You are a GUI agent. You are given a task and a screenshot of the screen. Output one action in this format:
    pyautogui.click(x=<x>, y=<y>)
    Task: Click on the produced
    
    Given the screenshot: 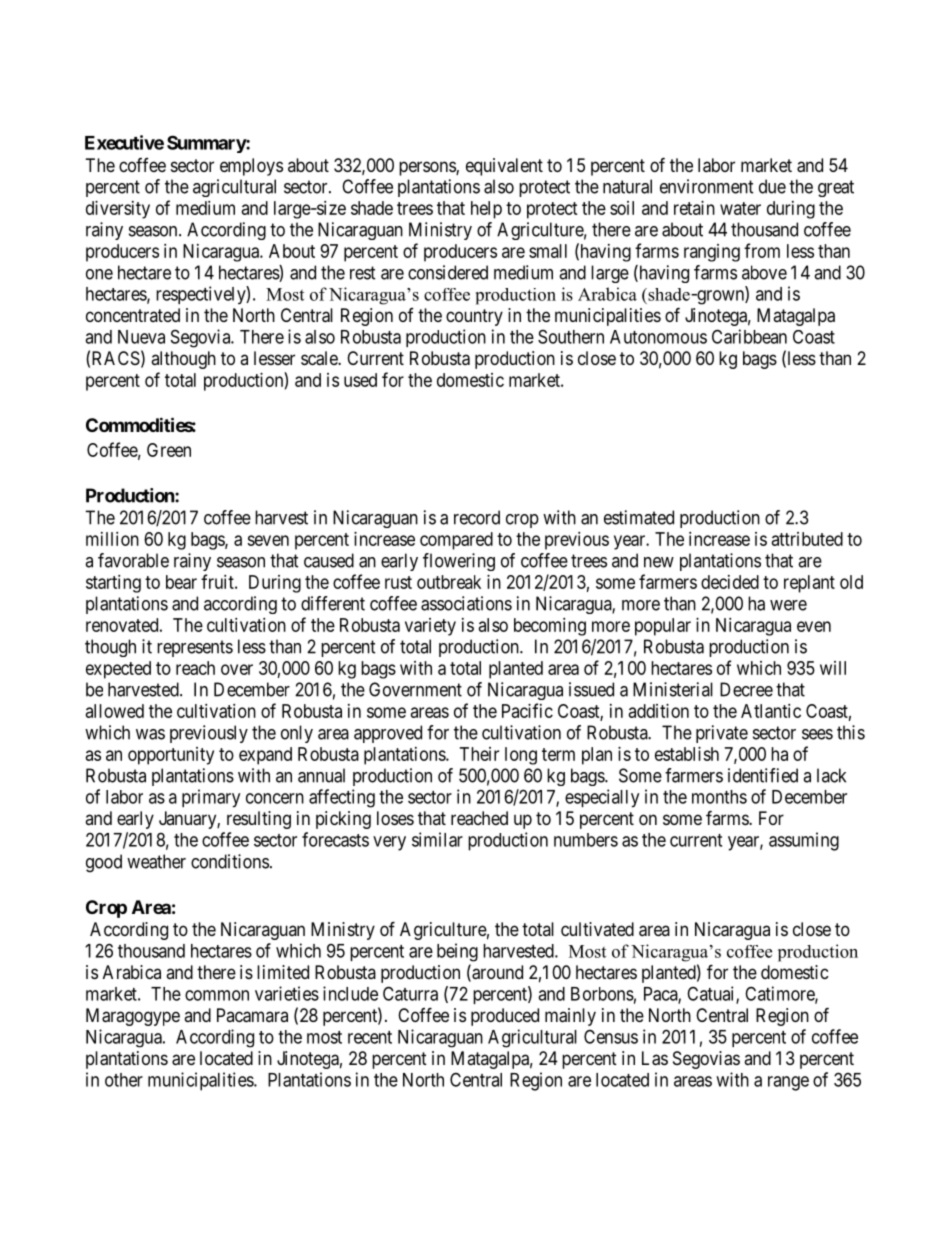 What is the action you would take?
    pyautogui.click(x=505, y=1017)
